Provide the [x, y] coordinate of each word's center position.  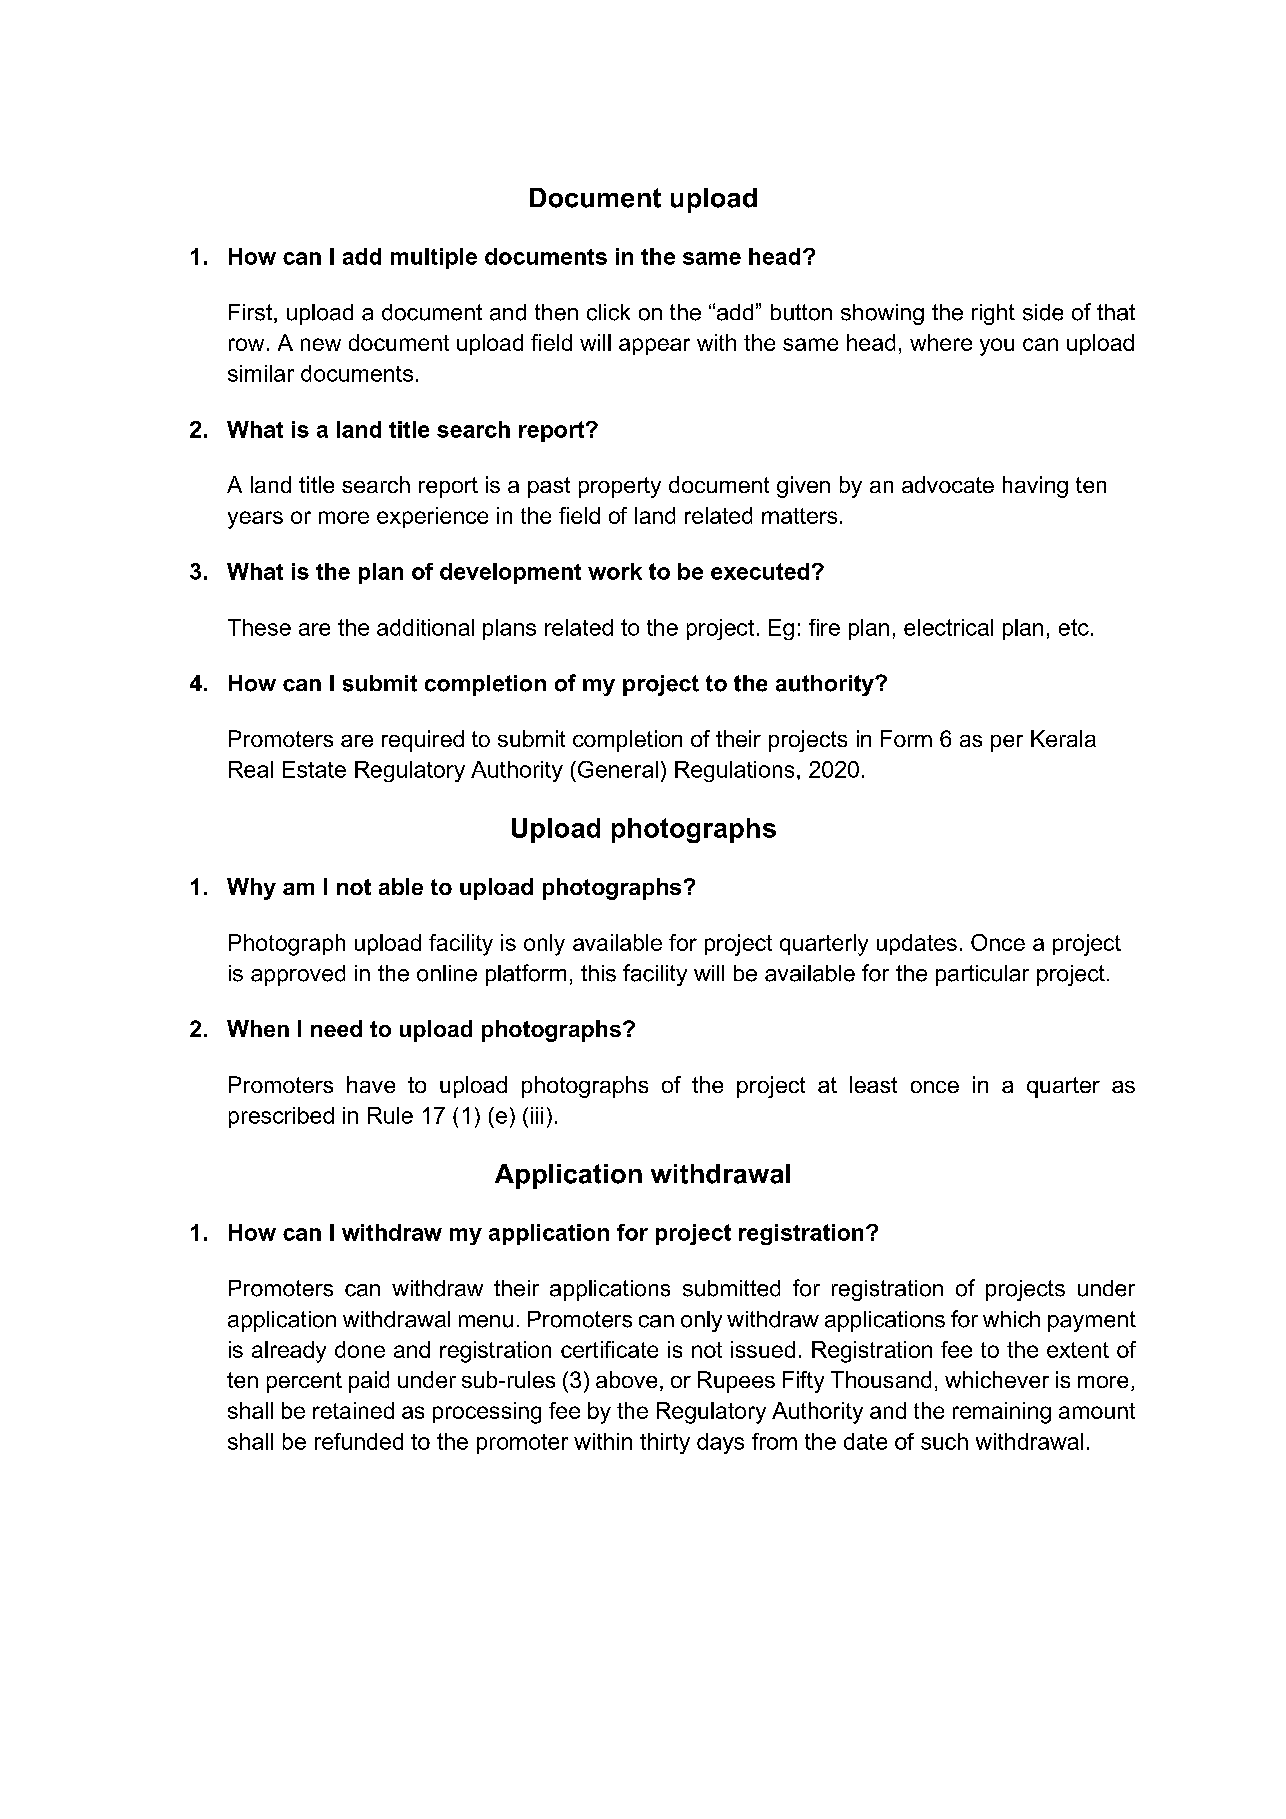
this [598, 973]
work [615, 571]
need [336, 1028]
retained [353, 1410]
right [993, 314]
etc [1074, 627]
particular [982, 975]
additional [425, 627]
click [608, 312]
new [321, 344]
